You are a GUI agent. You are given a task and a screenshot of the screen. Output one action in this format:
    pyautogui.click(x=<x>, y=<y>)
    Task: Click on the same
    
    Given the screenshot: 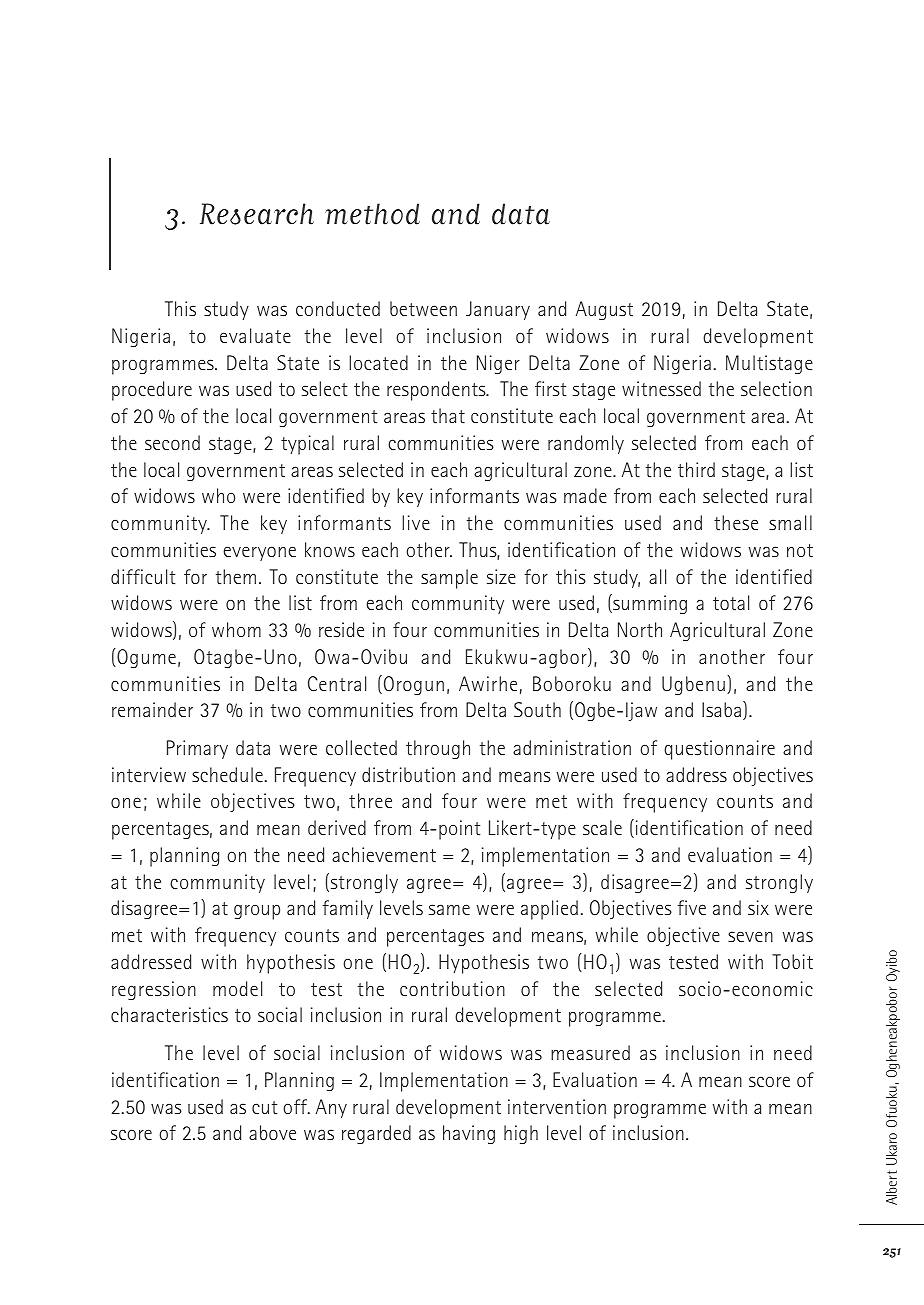 What is the action you would take?
    pyautogui.click(x=449, y=909)
